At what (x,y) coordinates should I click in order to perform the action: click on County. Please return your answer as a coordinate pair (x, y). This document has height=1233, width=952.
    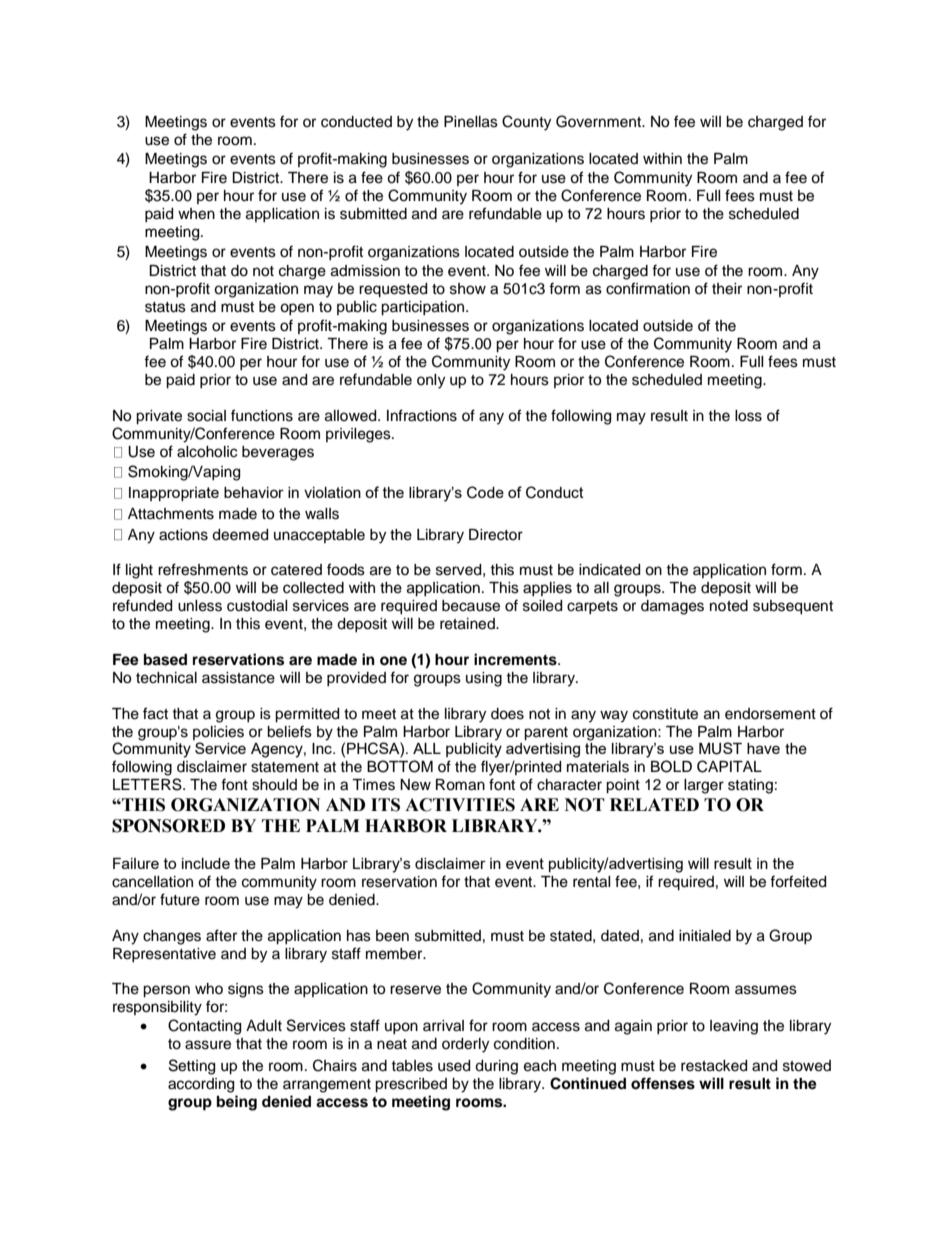
    Looking at the image, I should click on (526, 123).
